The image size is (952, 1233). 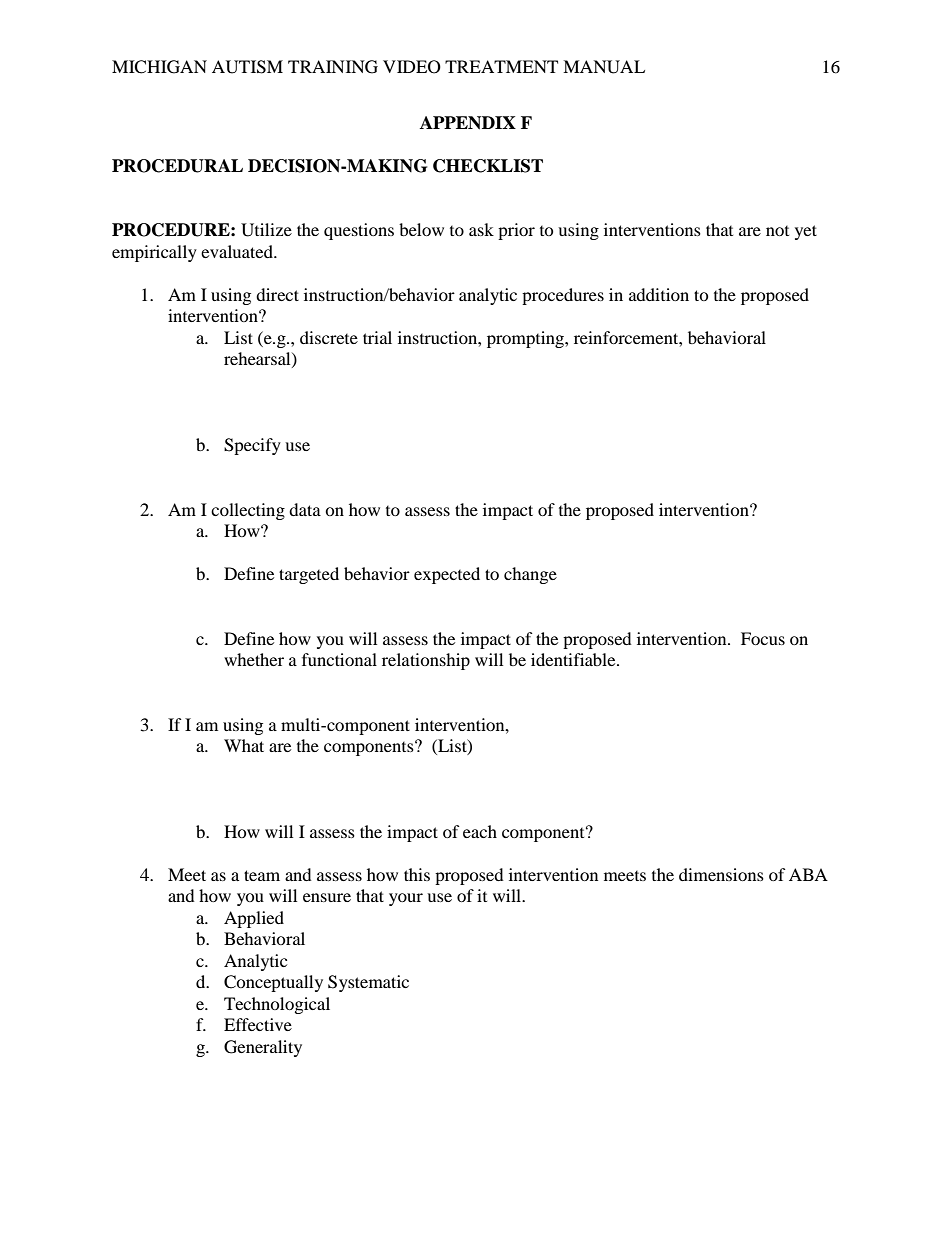 What do you see at coordinates (258, 1024) in the image?
I see `Effective` at bounding box center [258, 1024].
